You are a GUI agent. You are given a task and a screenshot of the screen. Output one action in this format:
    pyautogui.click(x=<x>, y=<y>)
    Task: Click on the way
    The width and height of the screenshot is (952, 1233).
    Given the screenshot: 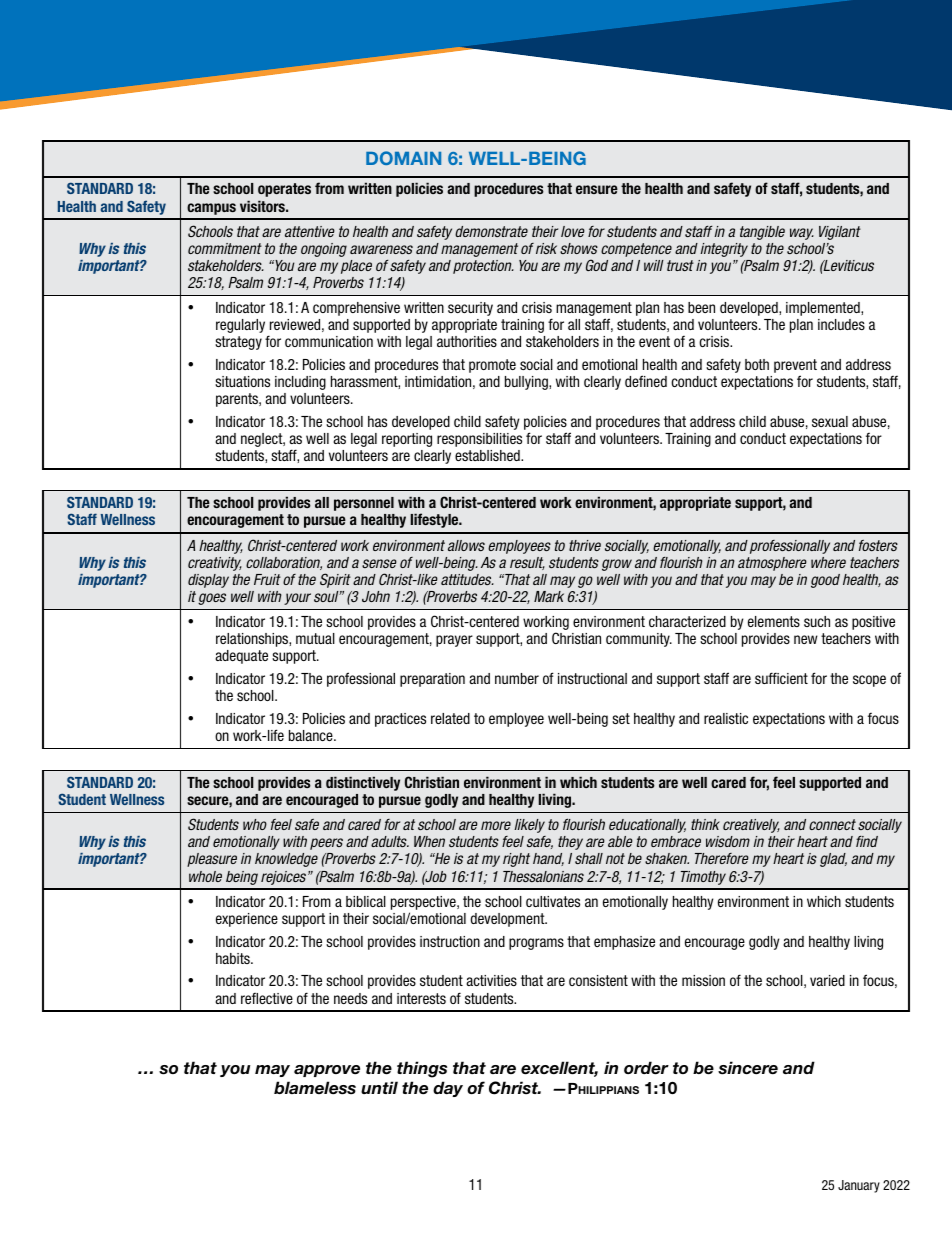 What is the action you would take?
    pyautogui.click(x=802, y=234)
